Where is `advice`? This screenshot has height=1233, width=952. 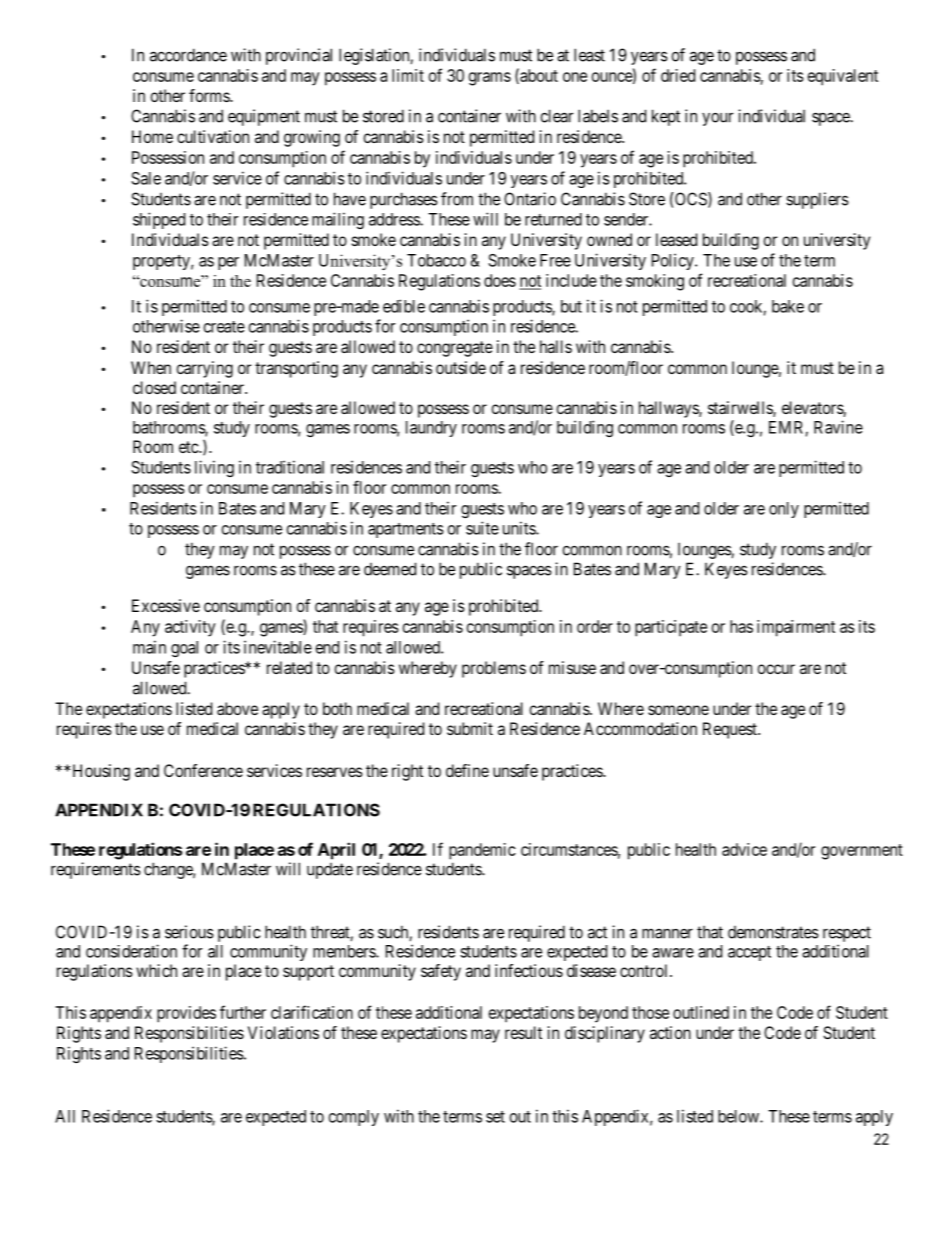 advice is located at coordinates (744, 849).
